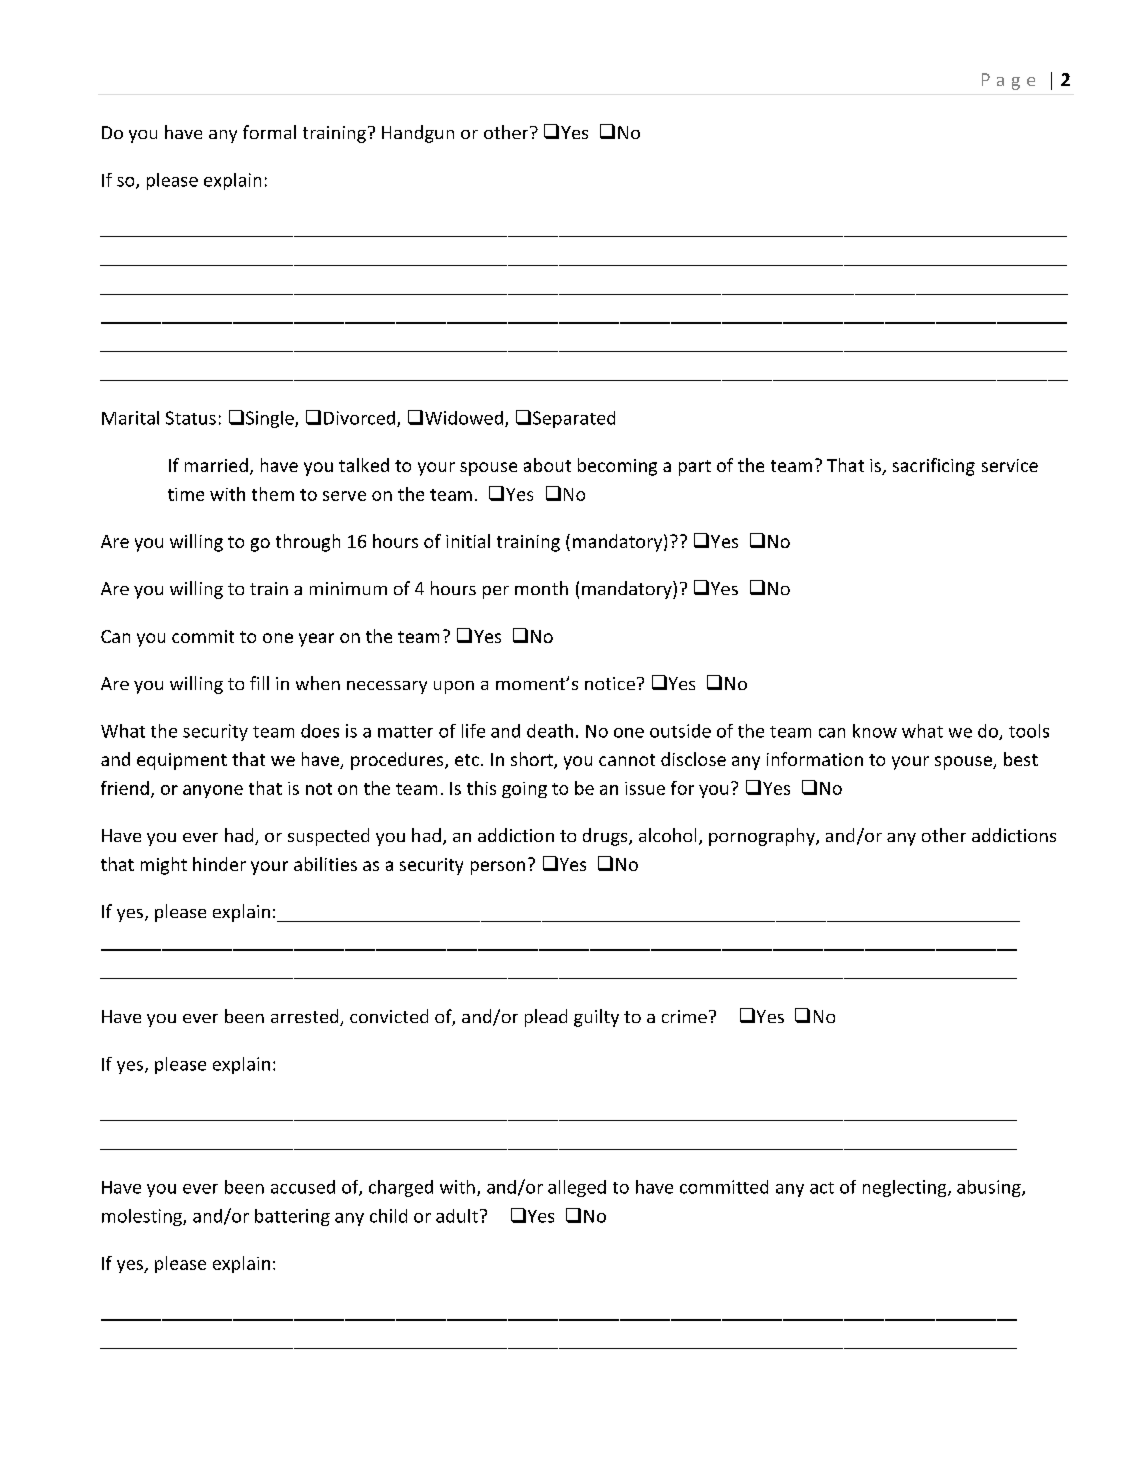 The image size is (1138, 1473). Describe the element at coordinates (219, 864) in the screenshot. I see `hinder` at that location.
